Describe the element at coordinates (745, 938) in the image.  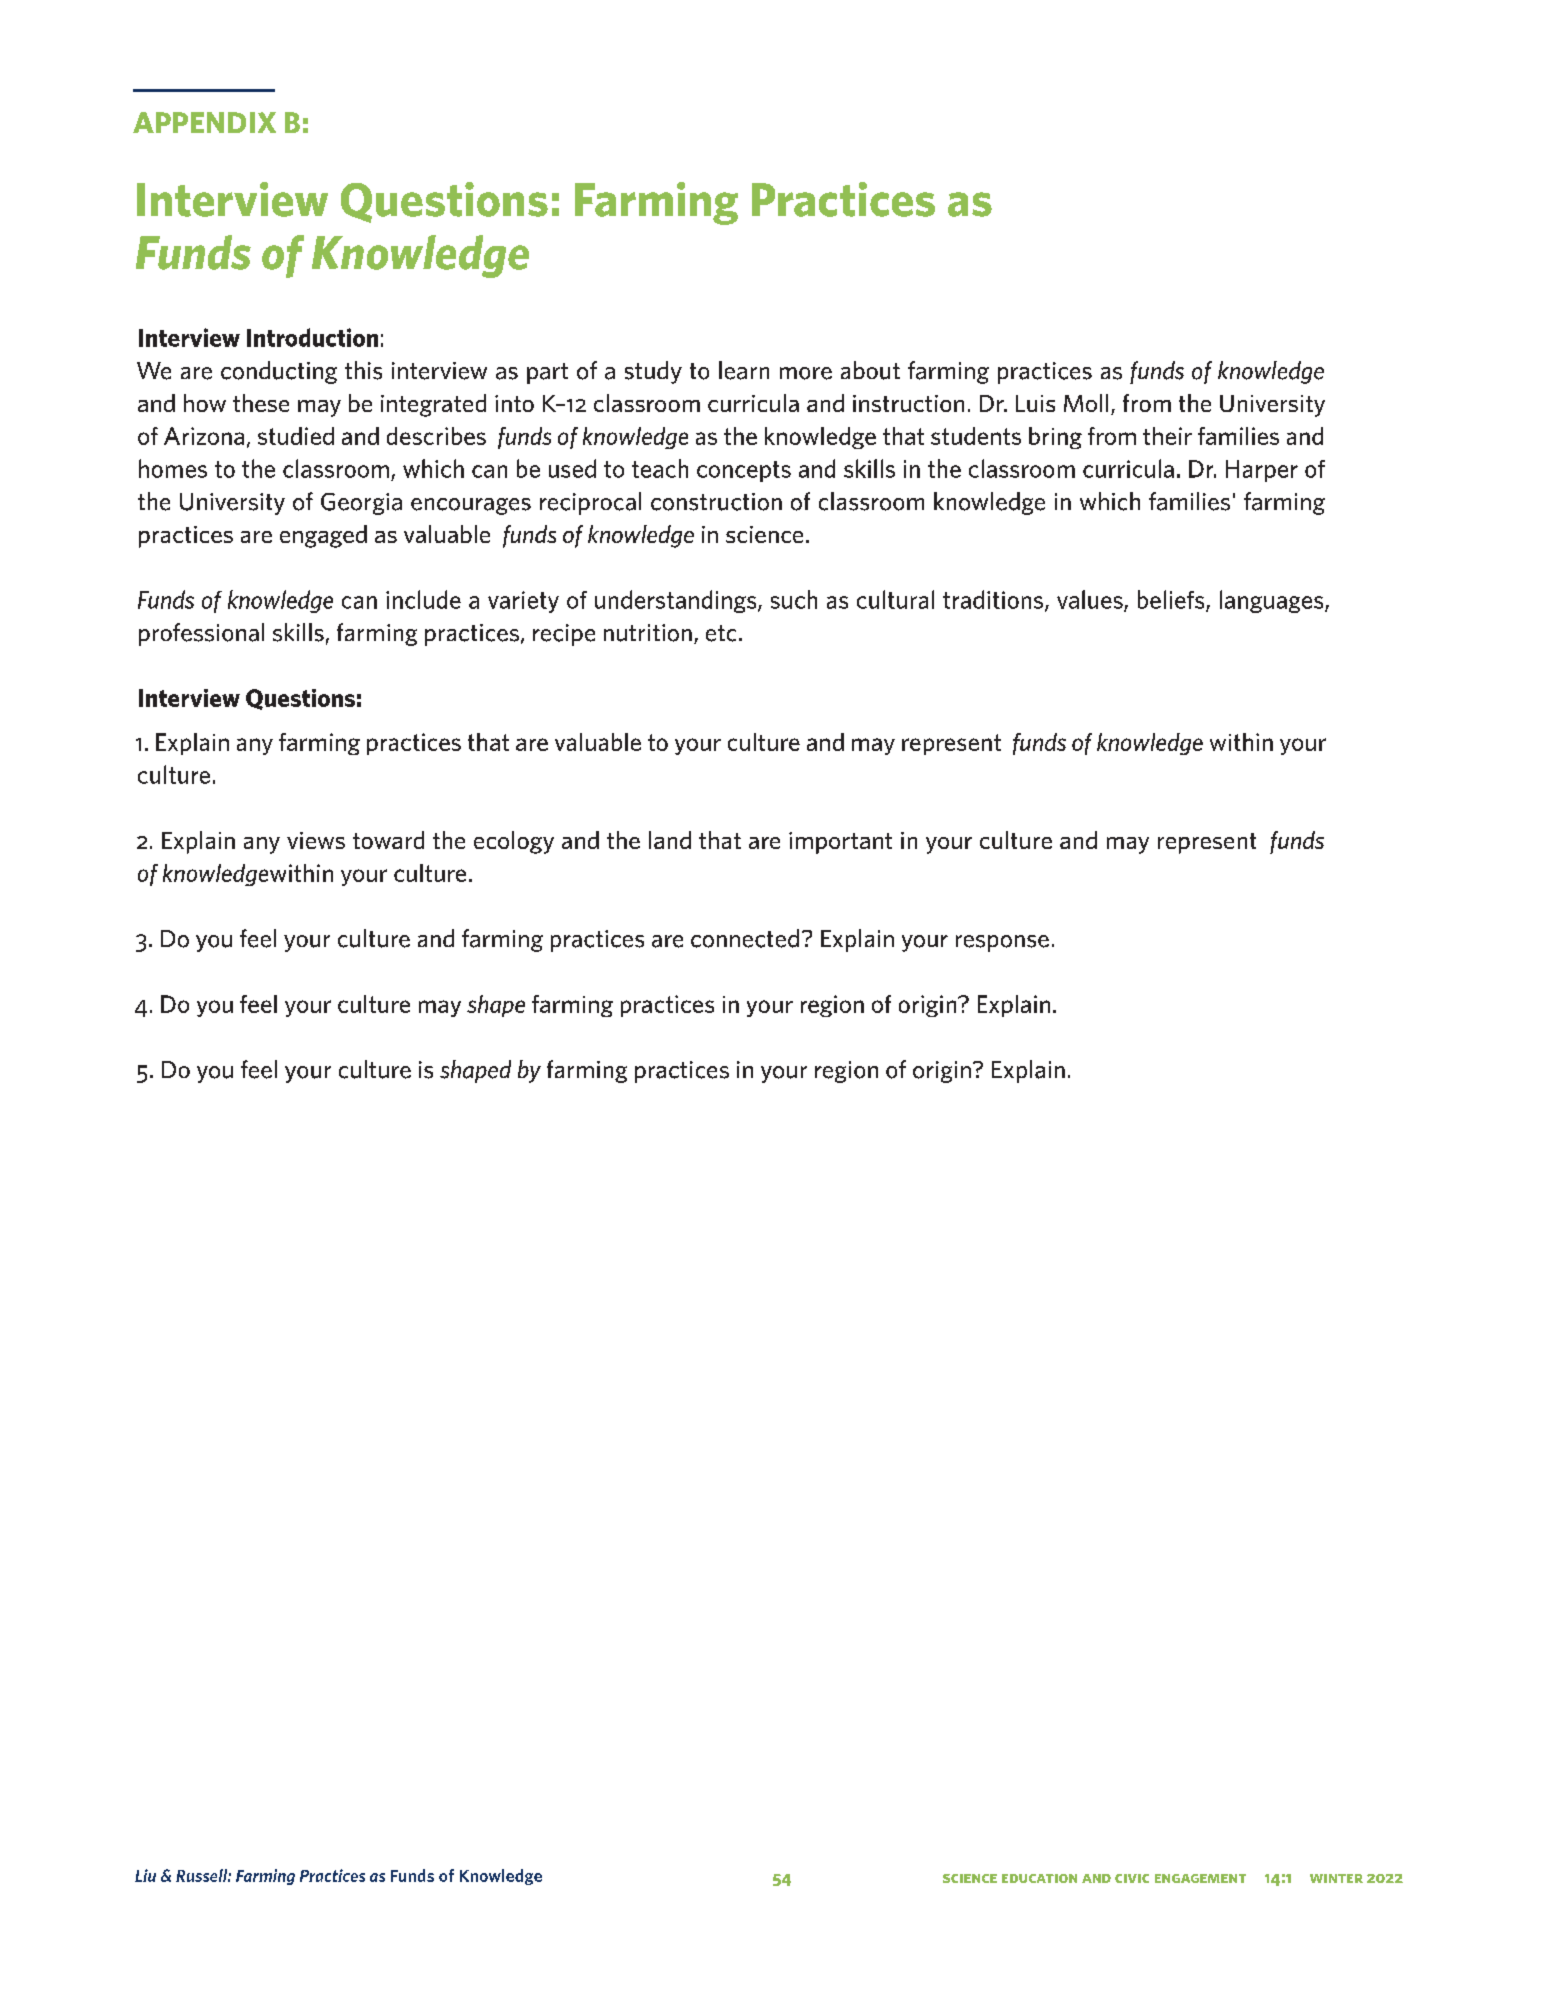
I see `connected` at that location.
